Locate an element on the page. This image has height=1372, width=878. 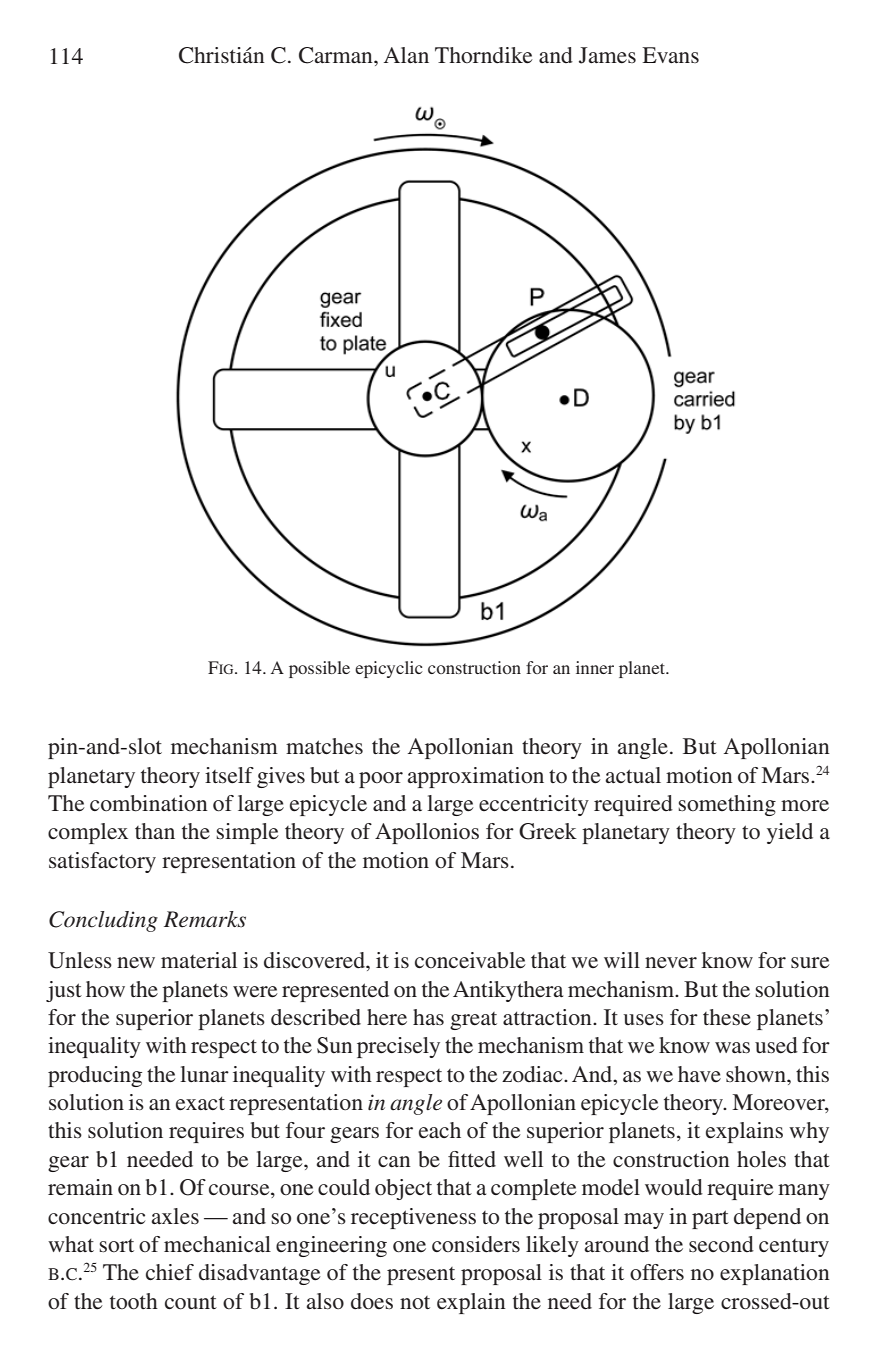
conceivable is located at coordinates (470, 960).
